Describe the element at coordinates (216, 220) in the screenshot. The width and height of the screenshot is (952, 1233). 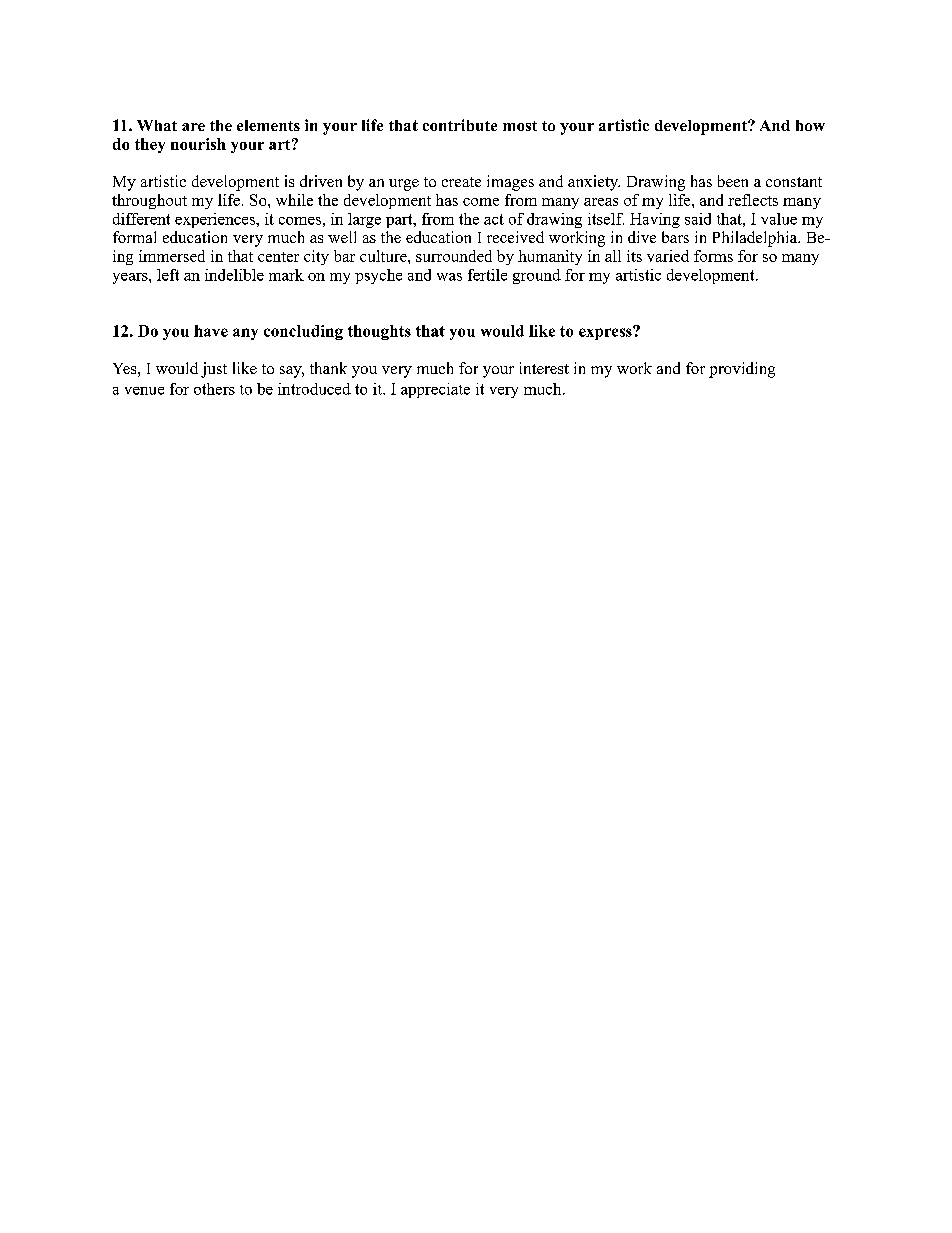
I see `experiences` at that location.
